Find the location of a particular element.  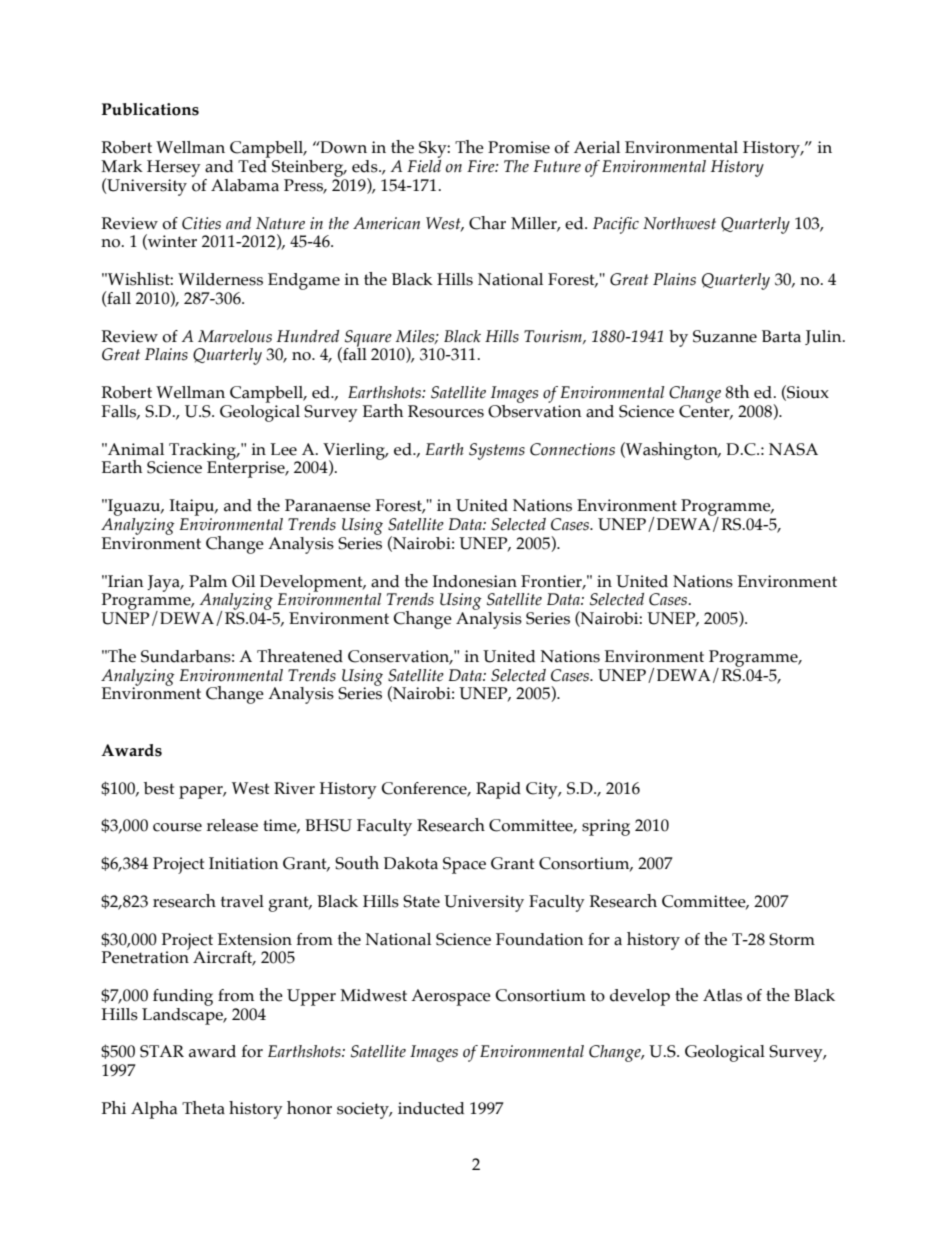

Field is located at coordinates (424, 164).
